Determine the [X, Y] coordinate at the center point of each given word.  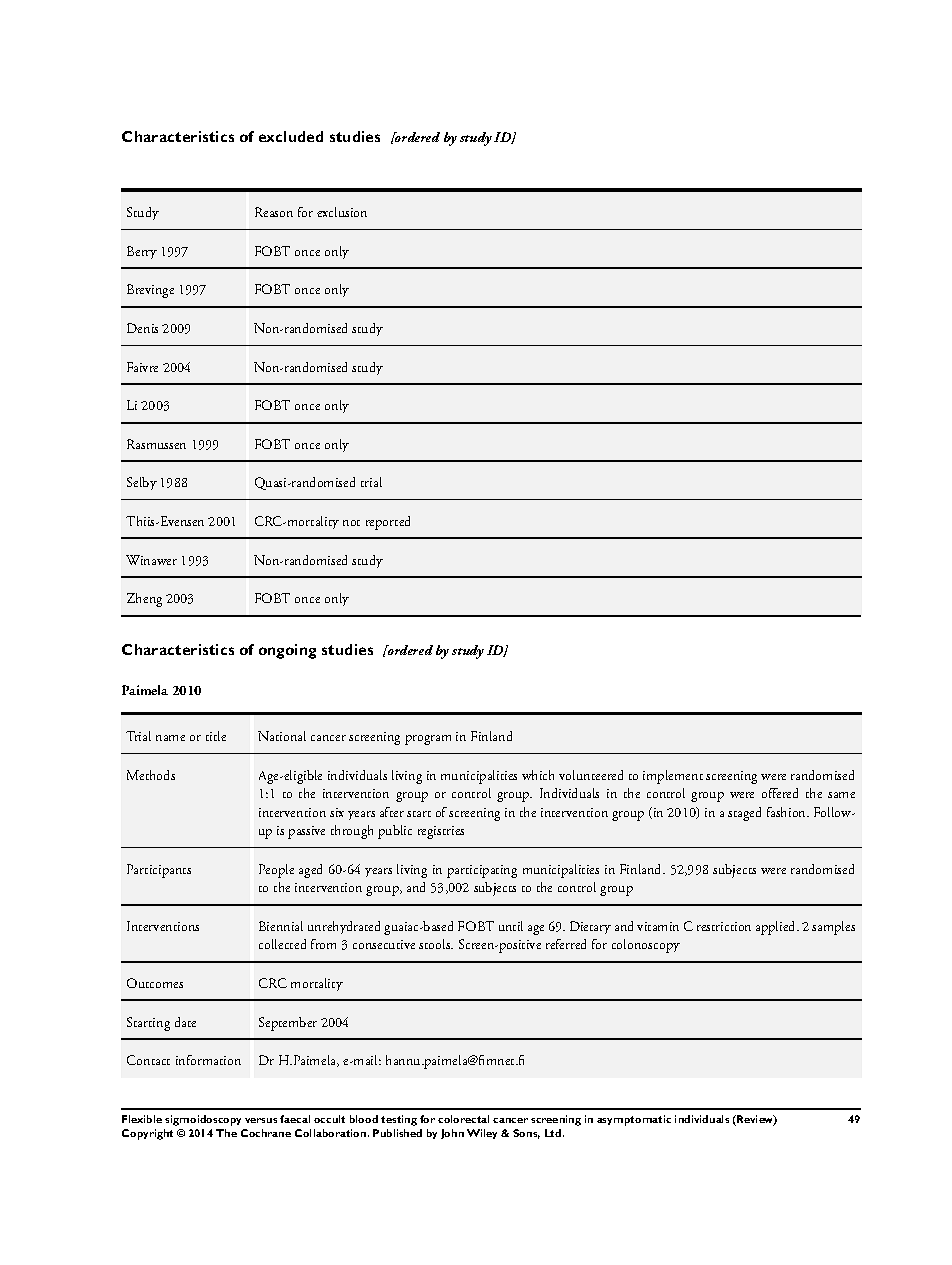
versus [261, 1120]
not [351, 523]
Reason [274, 212]
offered [780, 793]
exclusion [342, 212]
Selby [142, 483]
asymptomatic [634, 1120]
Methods [151, 775]
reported [388, 523]
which [538, 775]
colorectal [463, 1119]
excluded [291, 136]
